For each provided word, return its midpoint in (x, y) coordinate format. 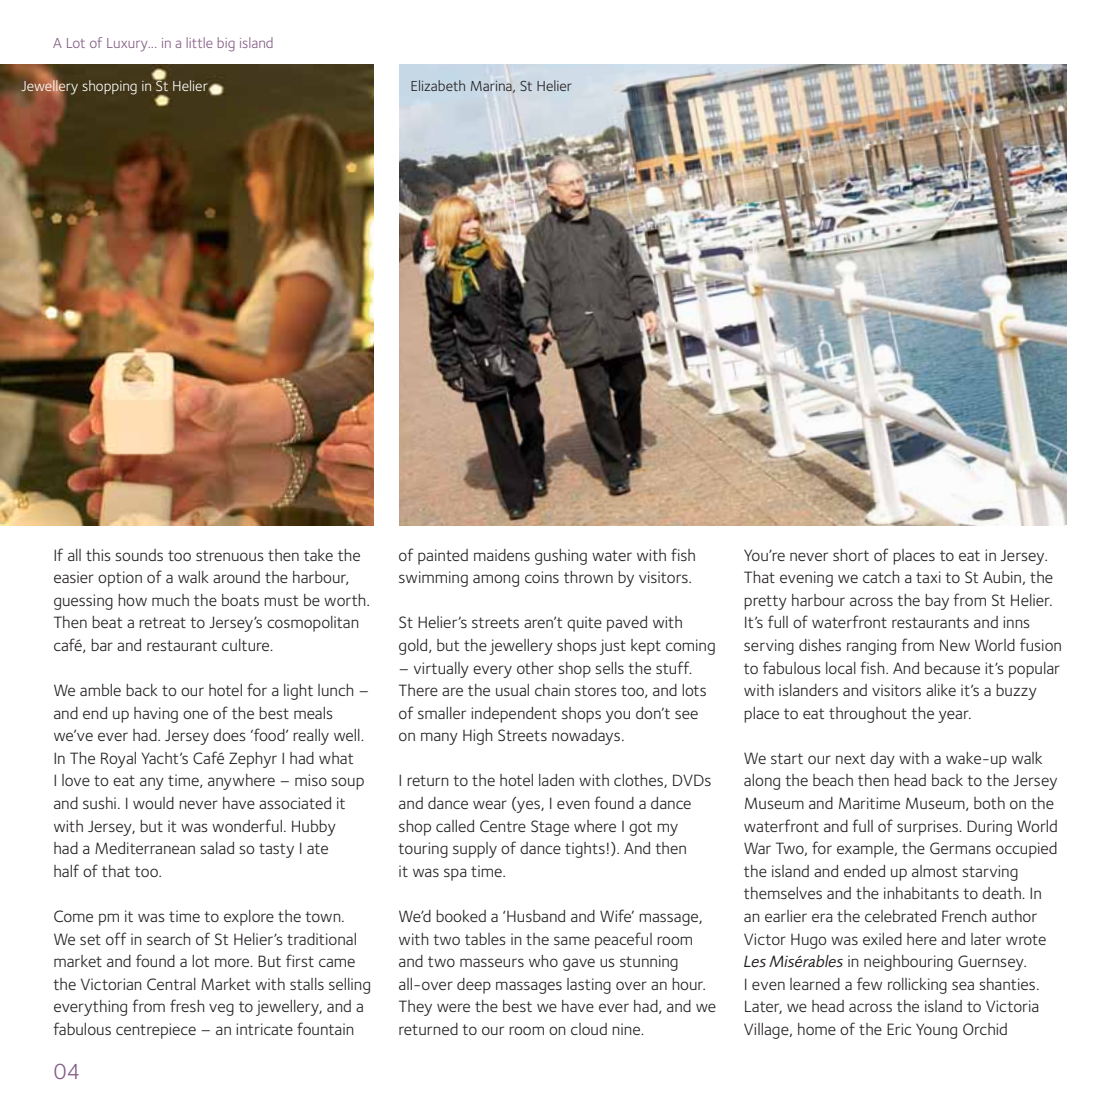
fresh (187, 1005)
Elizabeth (438, 85)
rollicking (917, 986)
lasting (589, 986)
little (200, 42)
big (226, 44)
